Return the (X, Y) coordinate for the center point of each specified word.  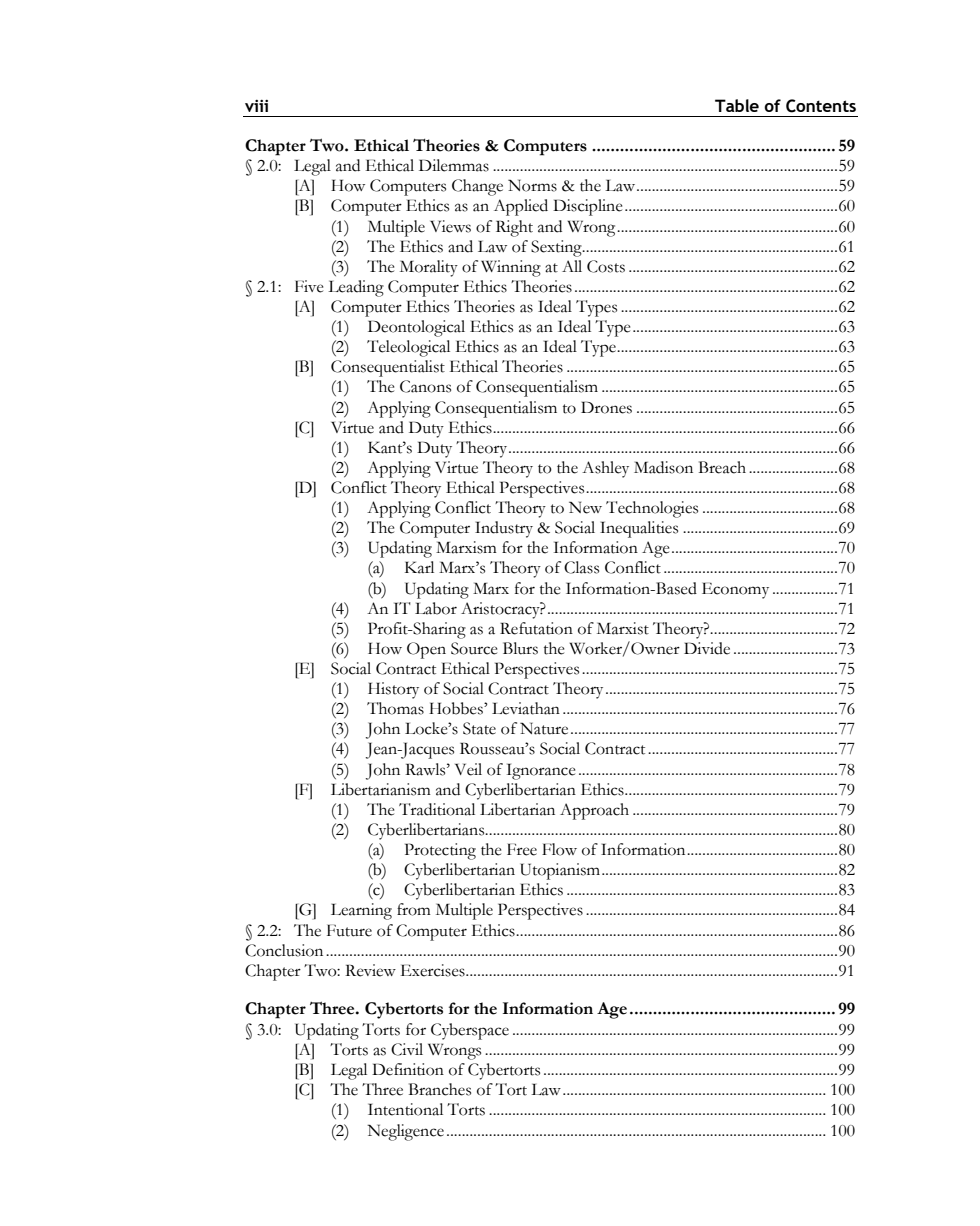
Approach (594, 811)
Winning (511, 268)
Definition (408, 1069)
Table (737, 105)
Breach (722, 467)
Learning (361, 911)
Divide (707, 648)
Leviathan (526, 708)
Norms (532, 185)
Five (309, 286)
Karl (419, 567)
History (393, 690)
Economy (735, 590)
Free (522, 849)
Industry (504, 529)
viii (256, 106)
